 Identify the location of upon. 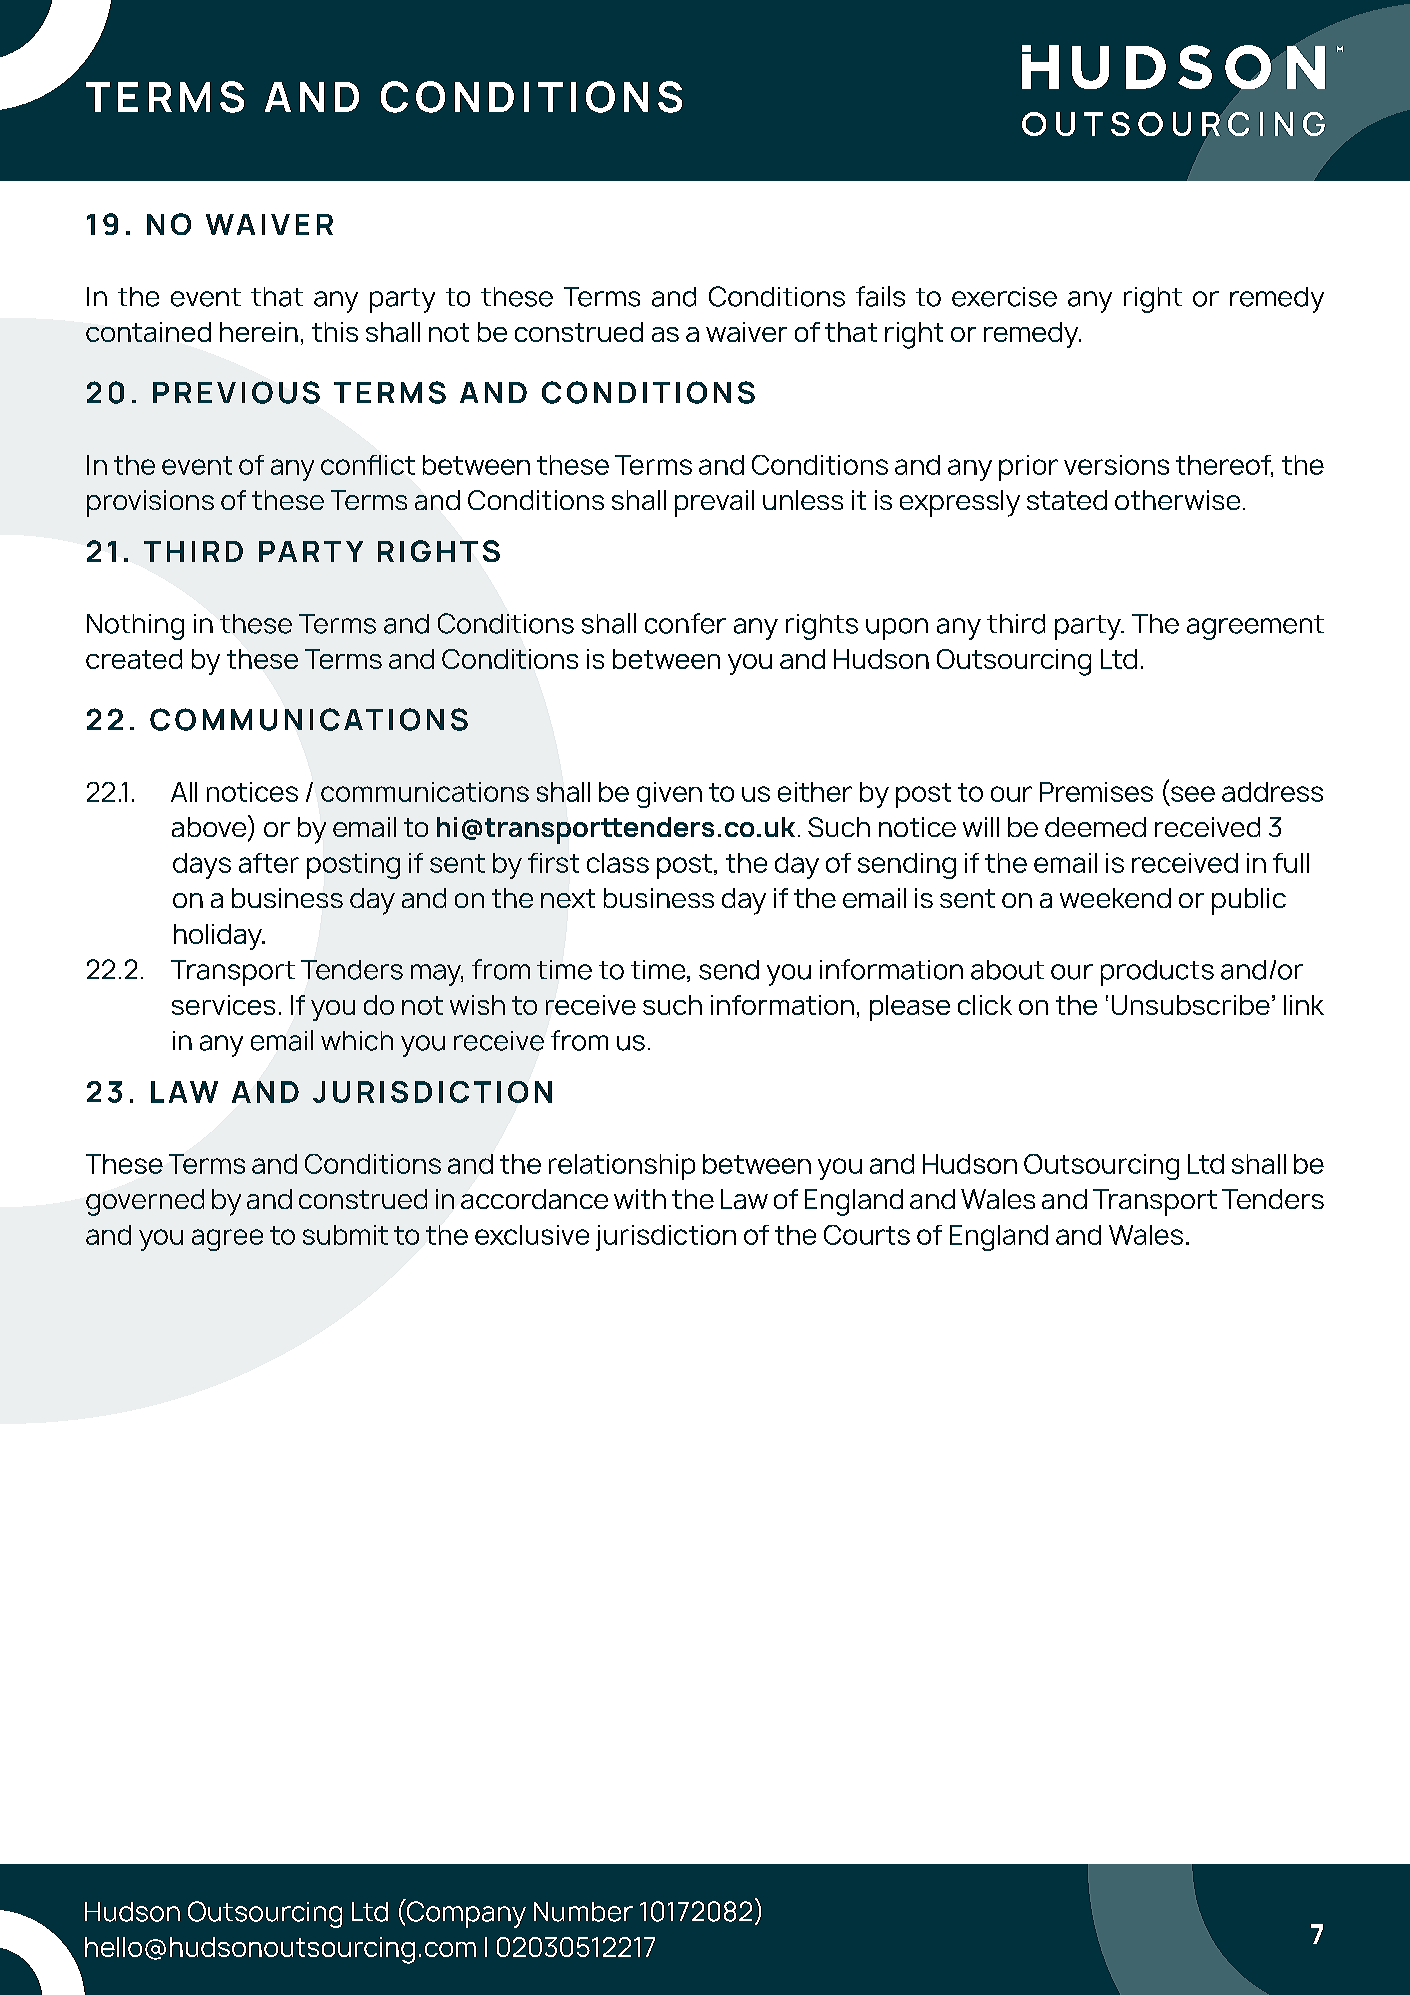
(897, 629).
